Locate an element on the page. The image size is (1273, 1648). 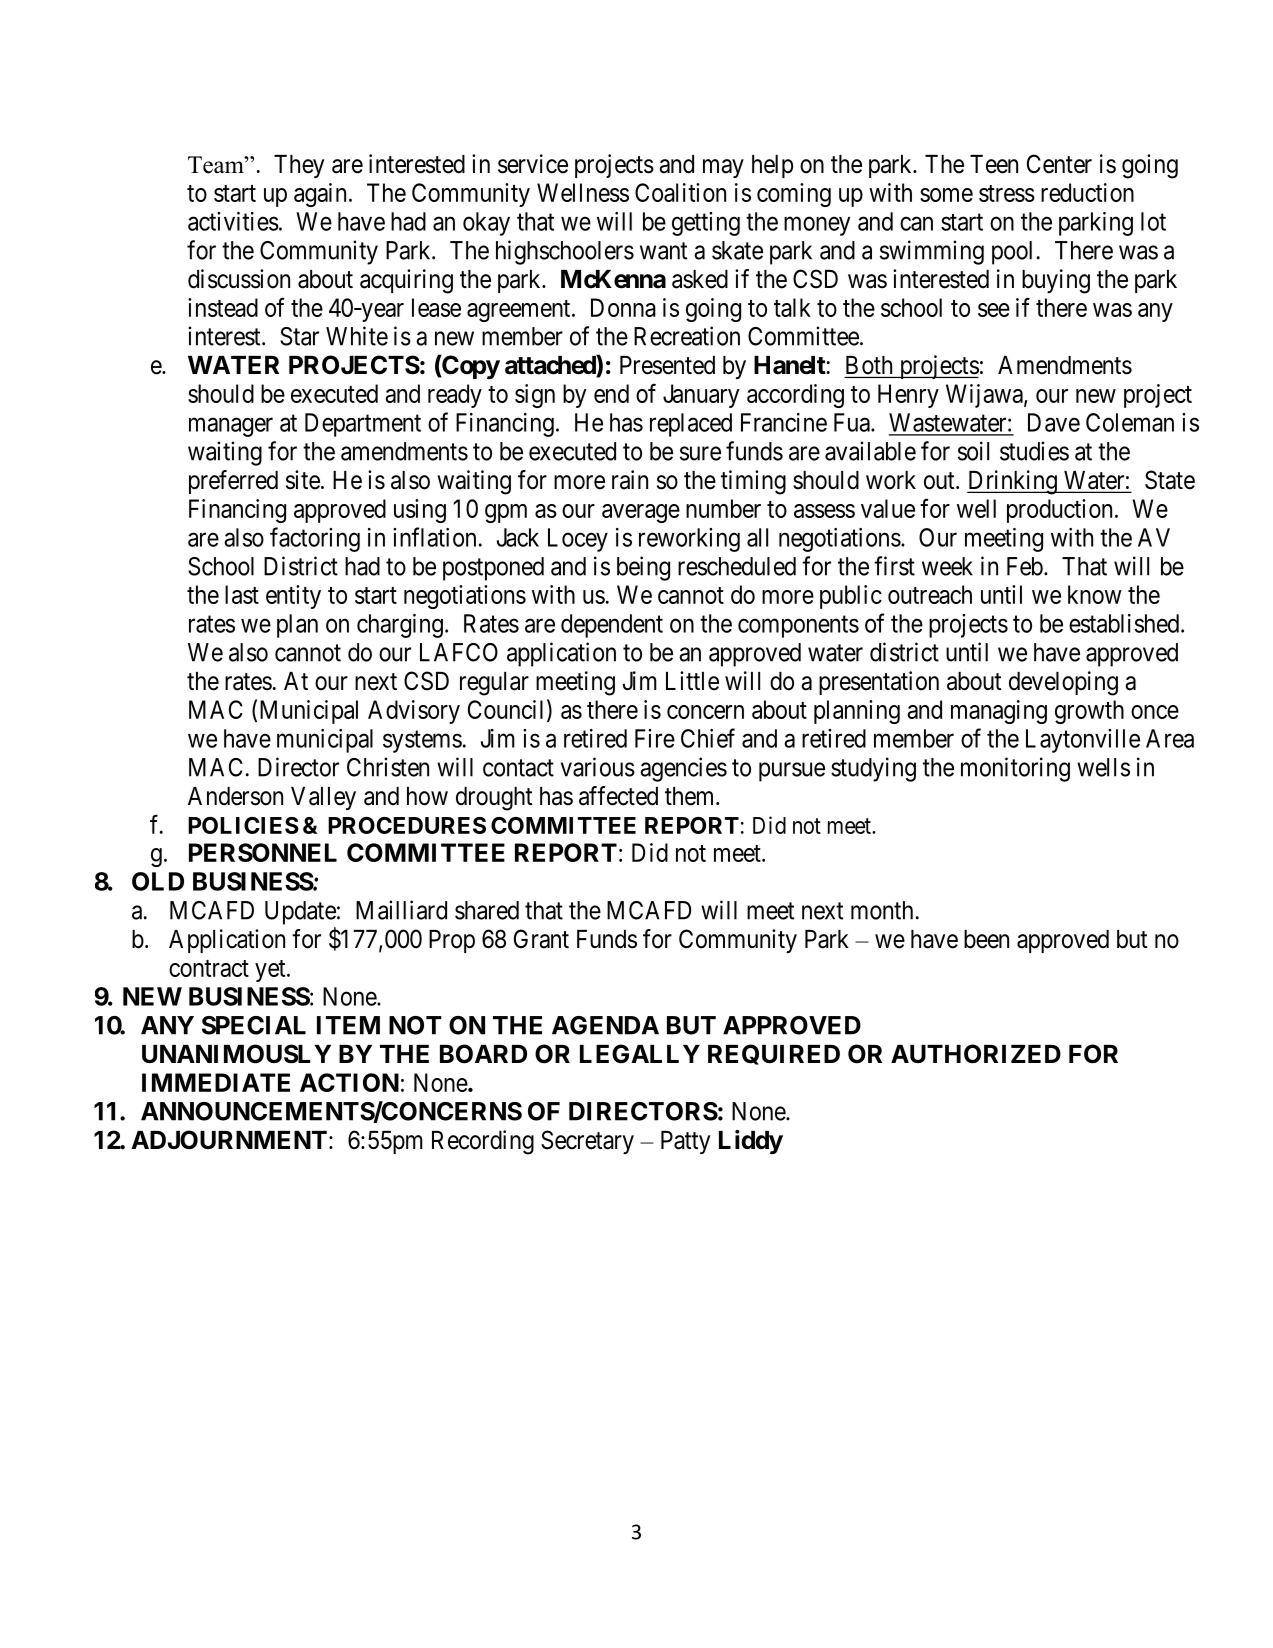
ADJOURNMENT is located at coordinates (229, 1140).
